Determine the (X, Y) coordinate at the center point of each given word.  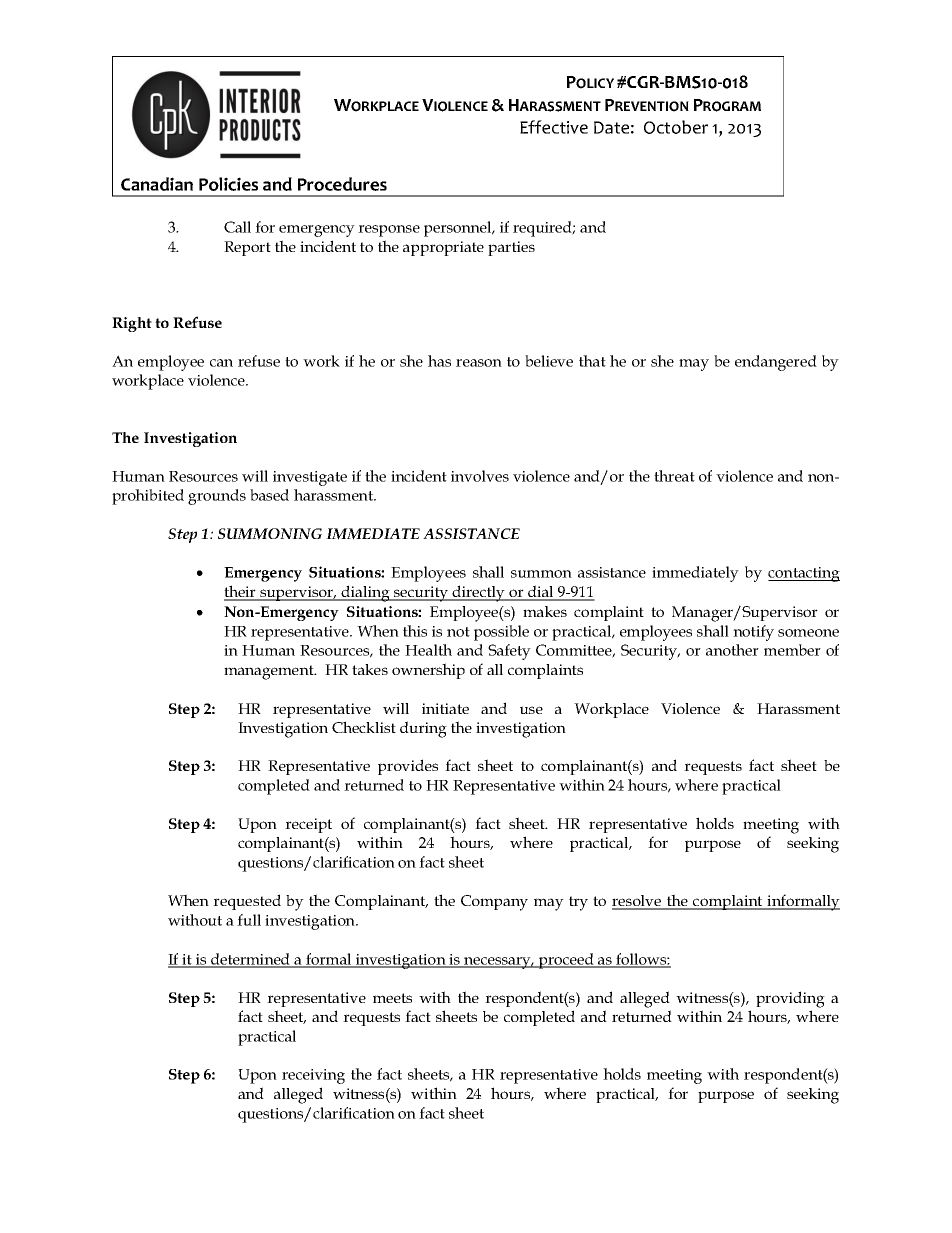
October (676, 127)
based (269, 495)
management (270, 672)
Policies (228, 184)
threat (674, 476)
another (732, 650)
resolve (638, 902)
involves (480, 476)
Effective (554, 127)
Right (132, 324)
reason (479, 363)
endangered (776, 363)
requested (247, 902)
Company (494, 903)
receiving (313, 1076)
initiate (445, 708)
